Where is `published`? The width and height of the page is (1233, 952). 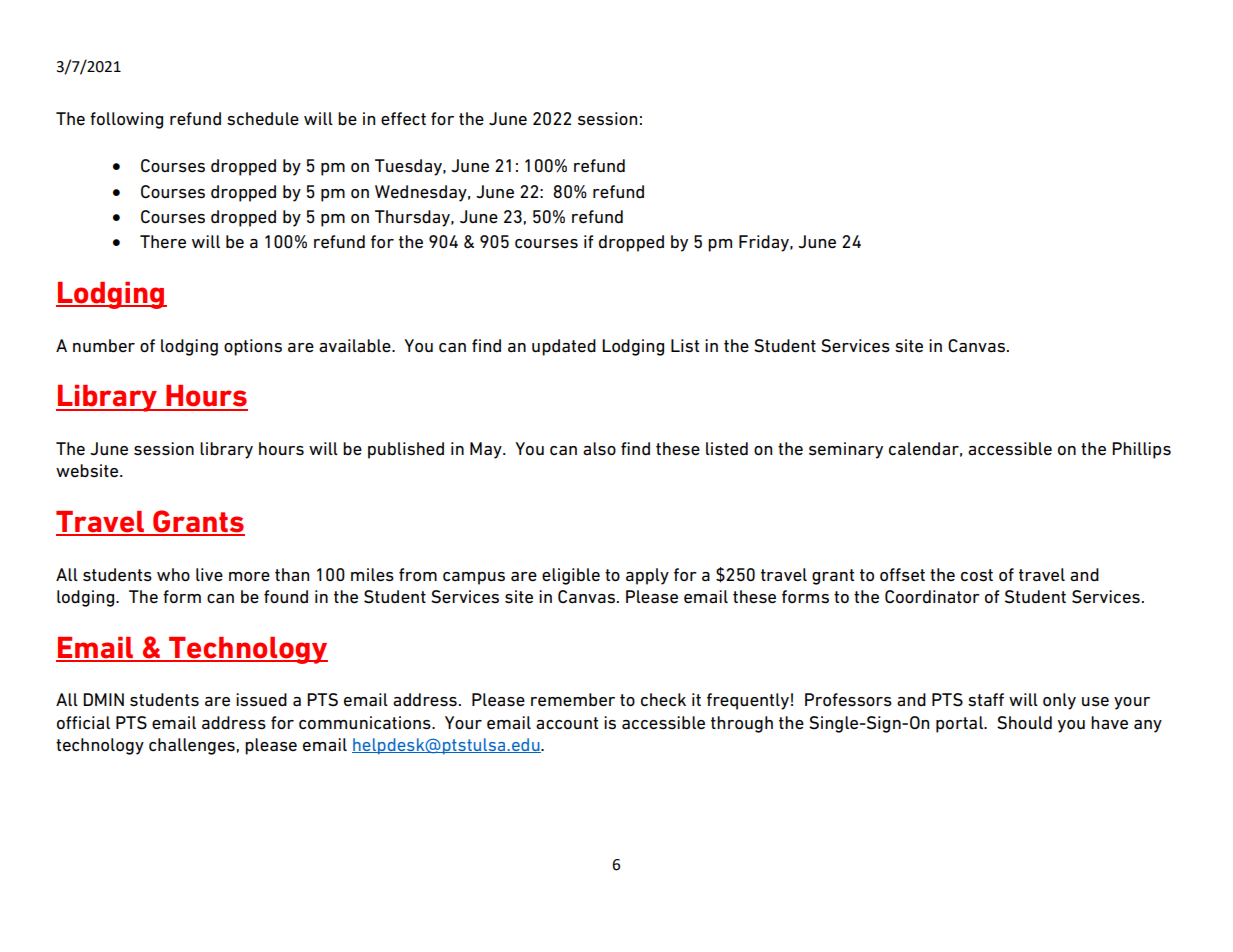 published is located at coordinates (406, 450).
